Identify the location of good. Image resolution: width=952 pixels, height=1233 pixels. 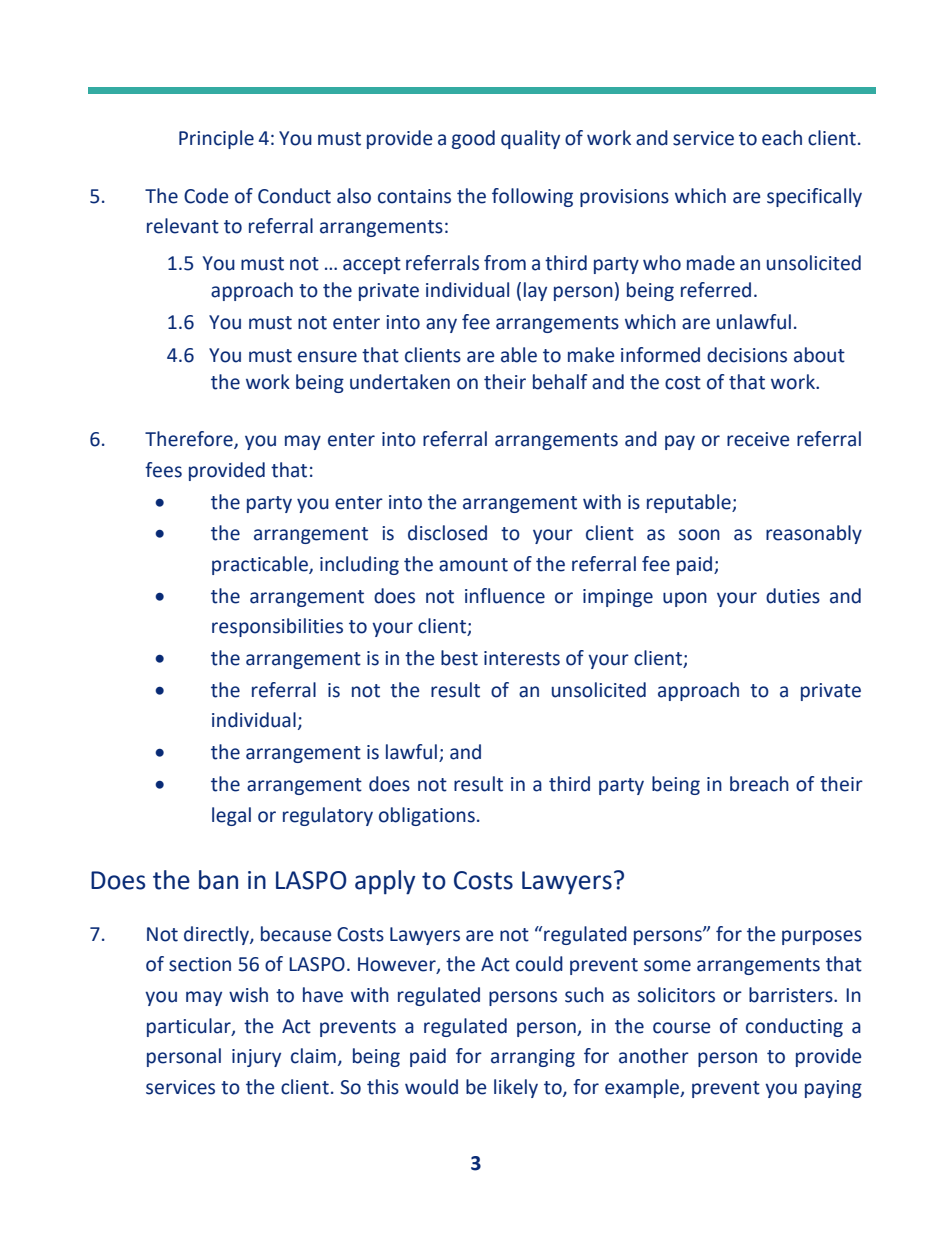
(473, 139).
